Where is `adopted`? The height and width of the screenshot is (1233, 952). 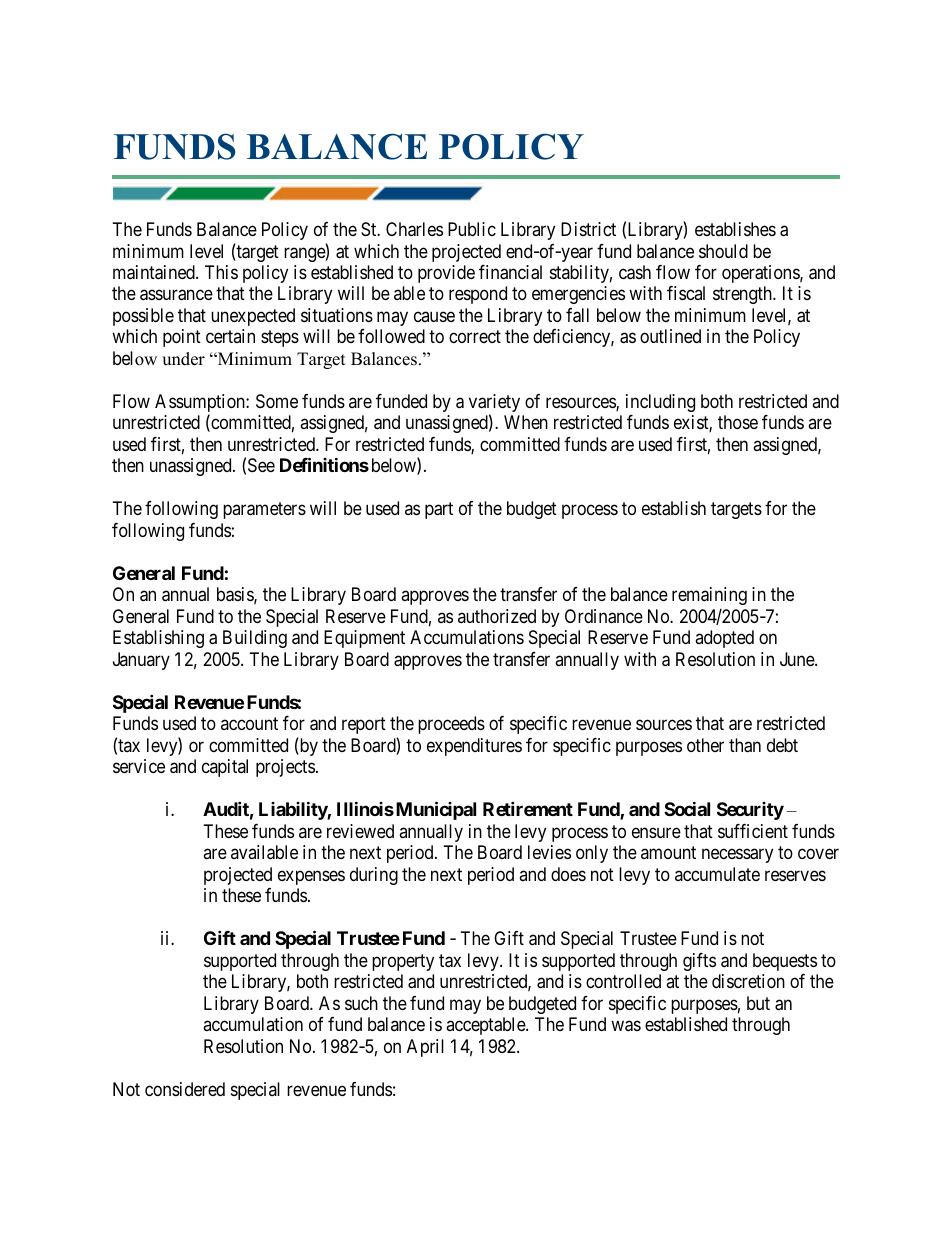
adopted is located at coordinates (724, 639).
